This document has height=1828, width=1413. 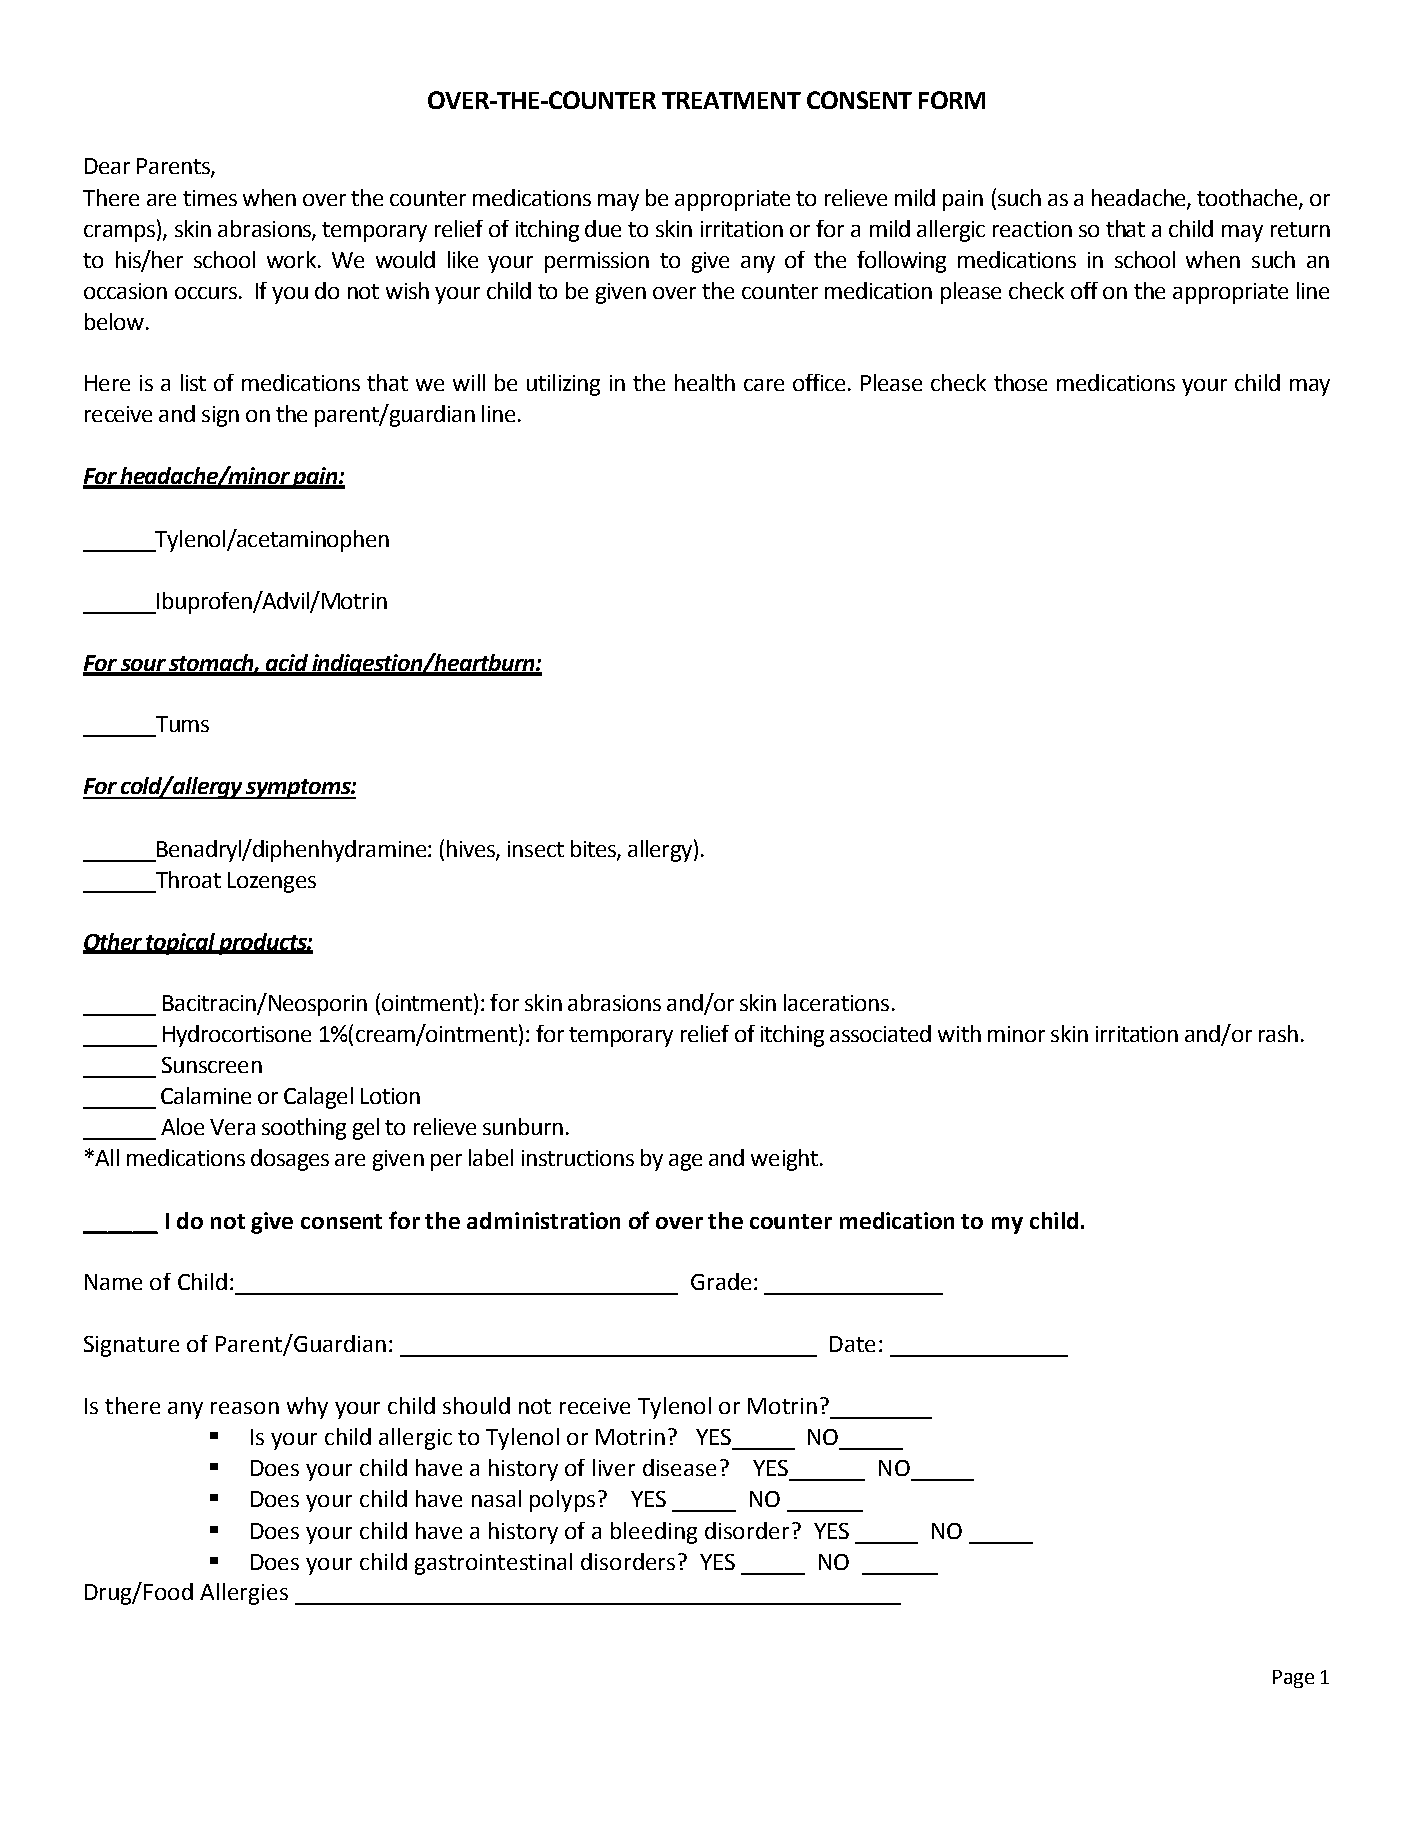 What do you see at coordinates (731, 100) in the document?
I see `TREATMENT` at bounding box center [731, 100].
